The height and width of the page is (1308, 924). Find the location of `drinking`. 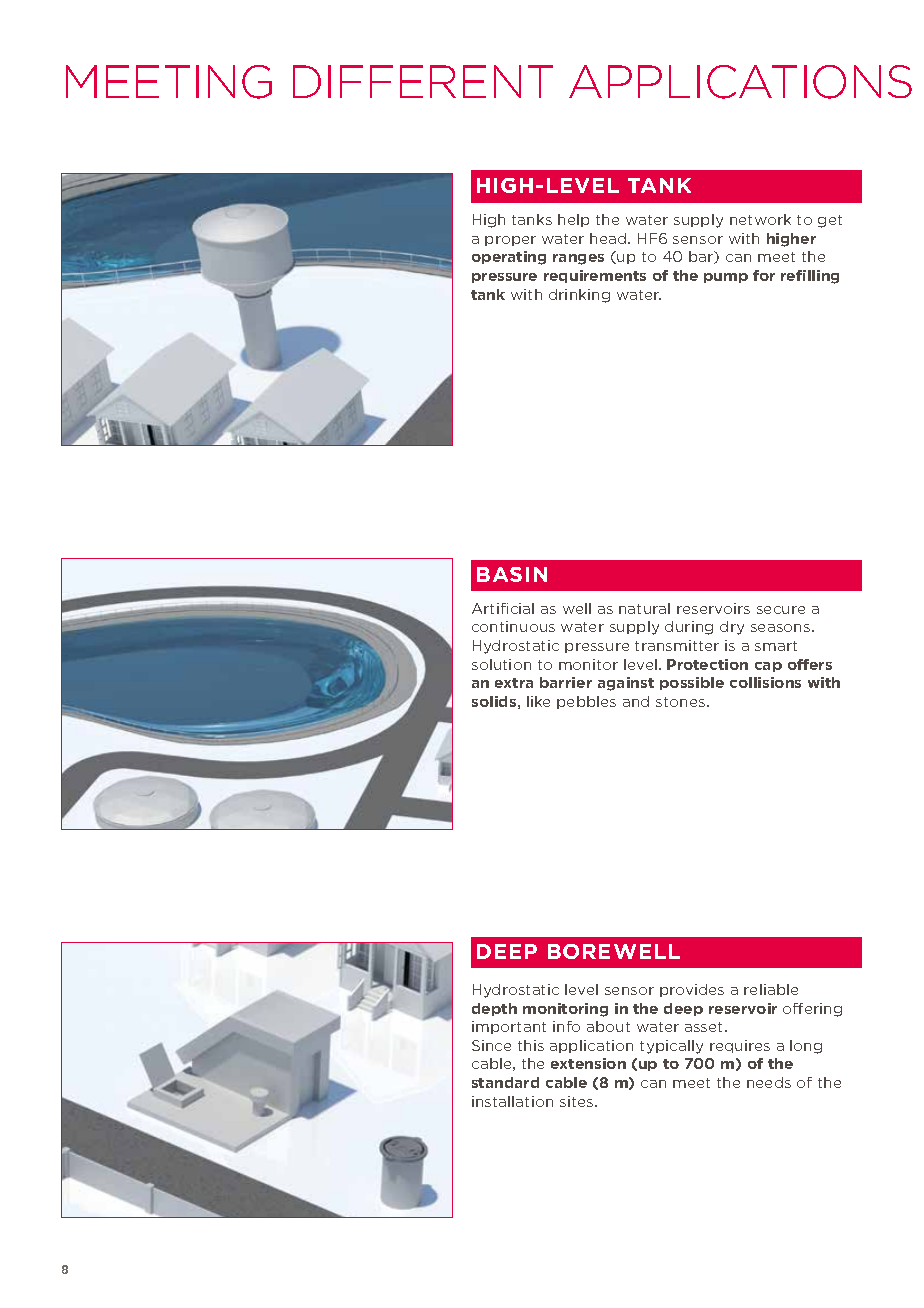

drinking is located at coordinates (579, 296).
